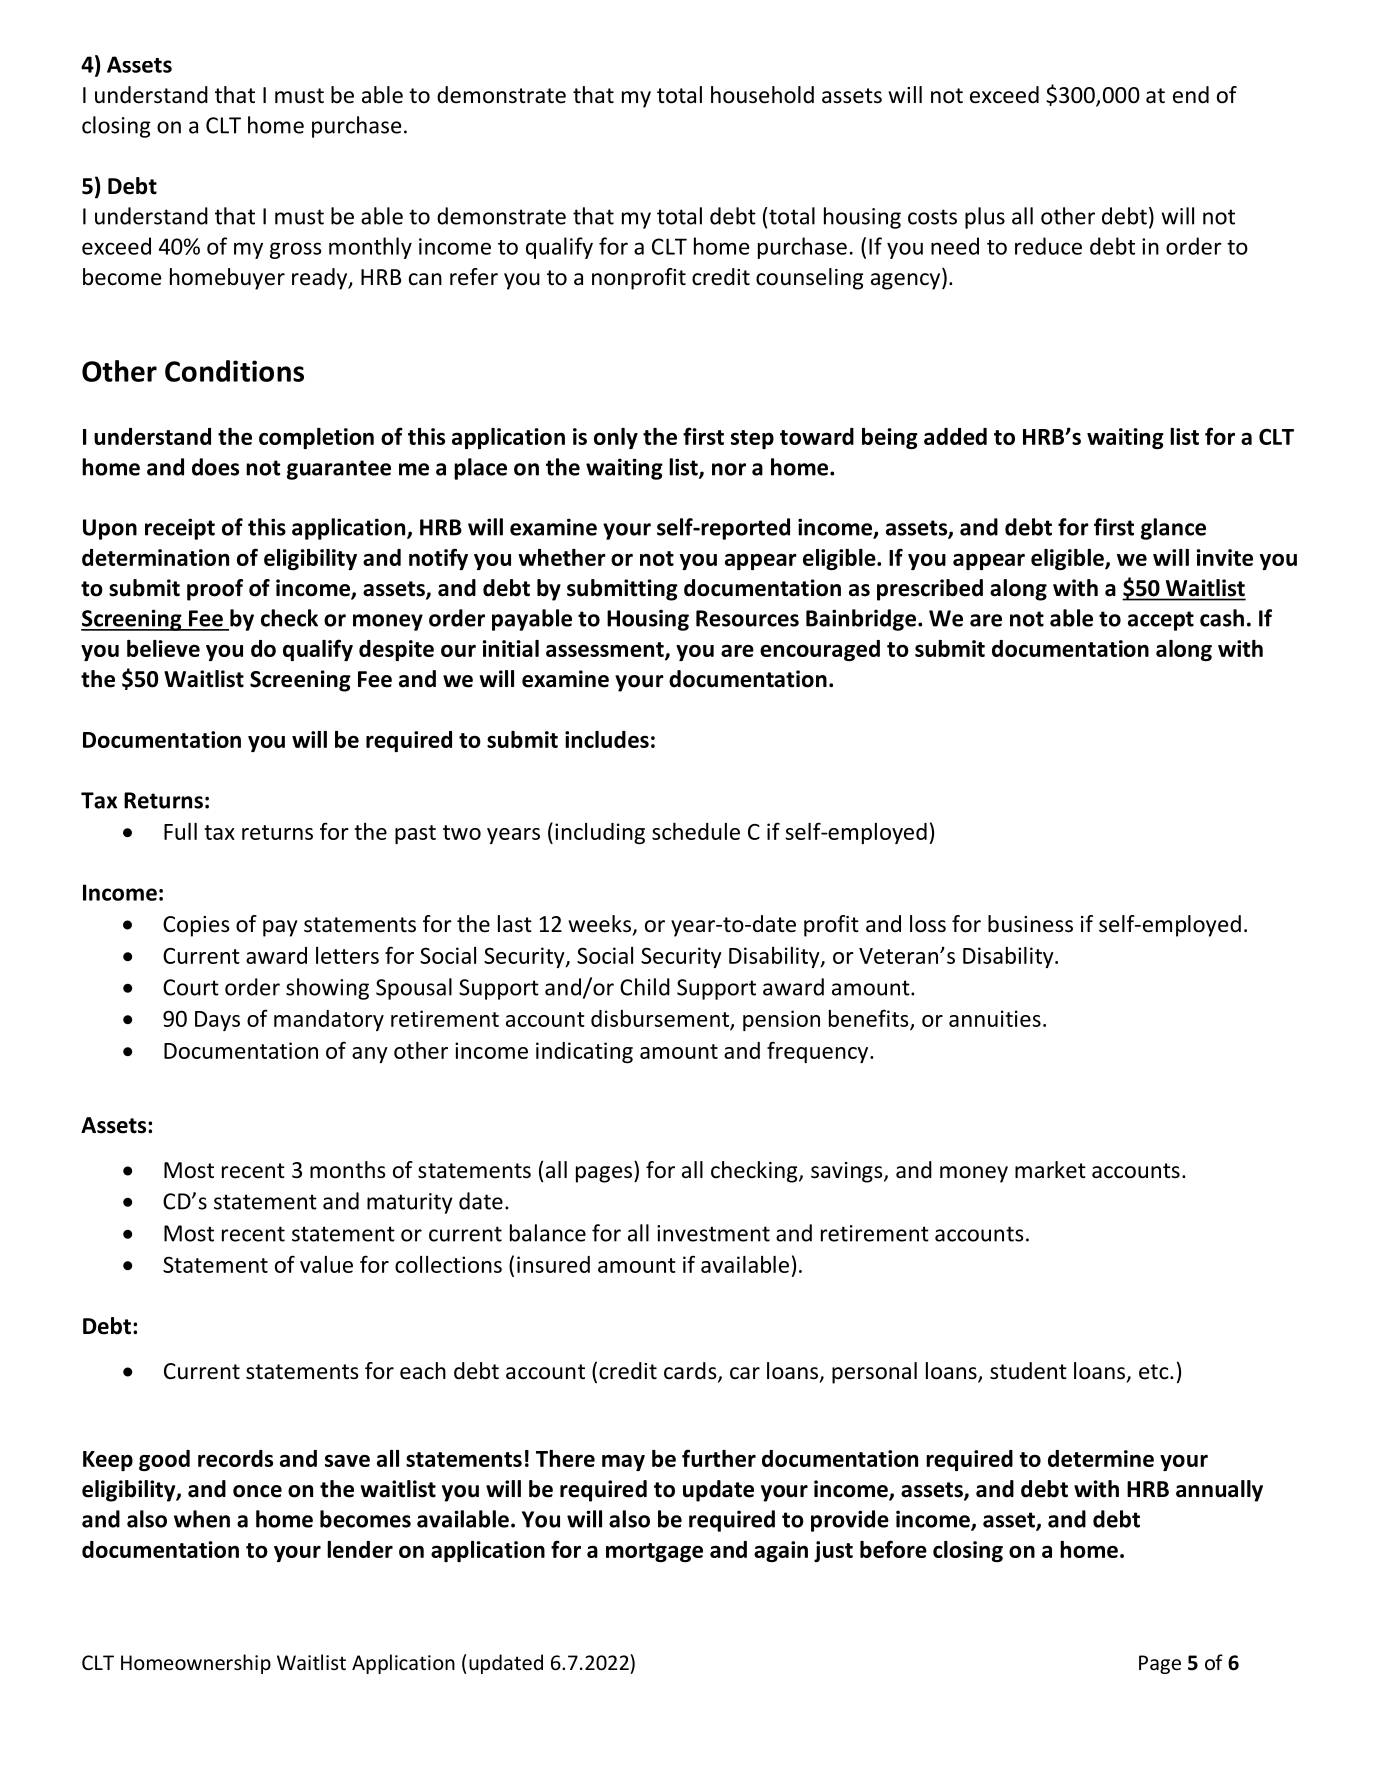 The height and width of the screenshot is (1788, 1381). I want to click on proof, so click(215, 590).
